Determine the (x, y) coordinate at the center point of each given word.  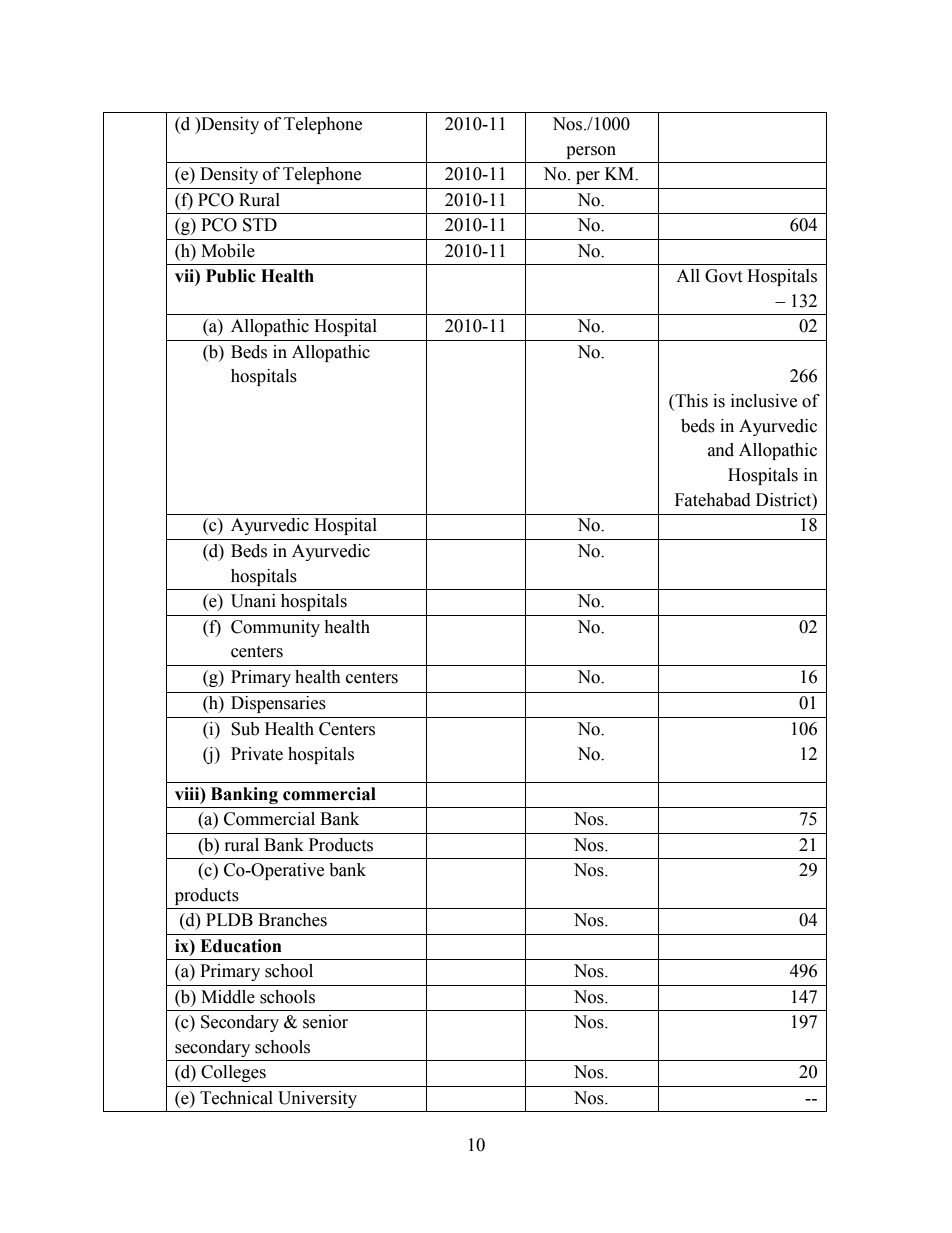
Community (275, 628)
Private (257, 754)
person (591, 152)
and (721, 450)
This (690, 402)
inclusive (764, 401)
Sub (245, 729)
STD (260, 225)
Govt (723, 276)
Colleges (233, 1073)
